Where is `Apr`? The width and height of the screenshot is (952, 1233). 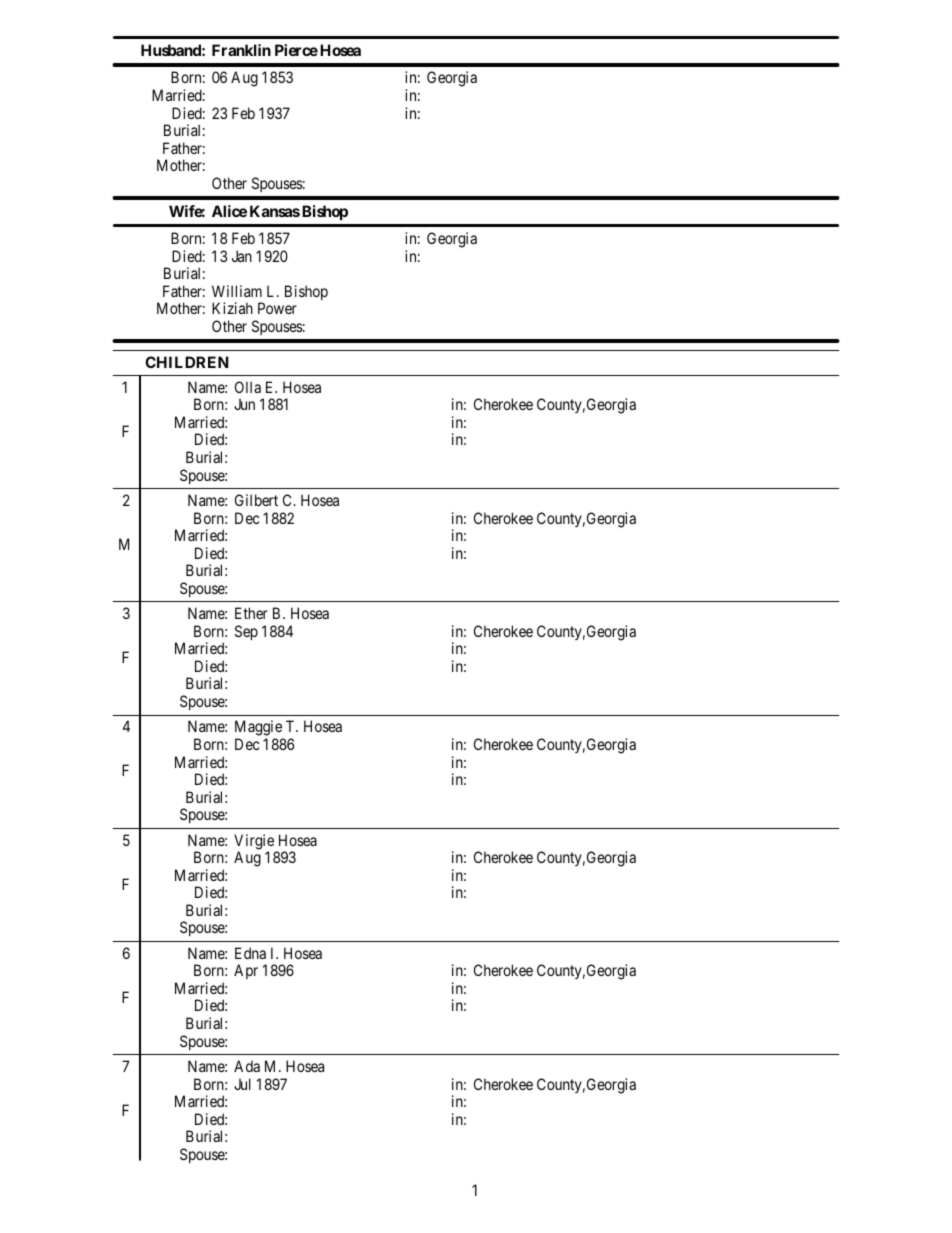 Apr is located at coordinates (246, 971).
